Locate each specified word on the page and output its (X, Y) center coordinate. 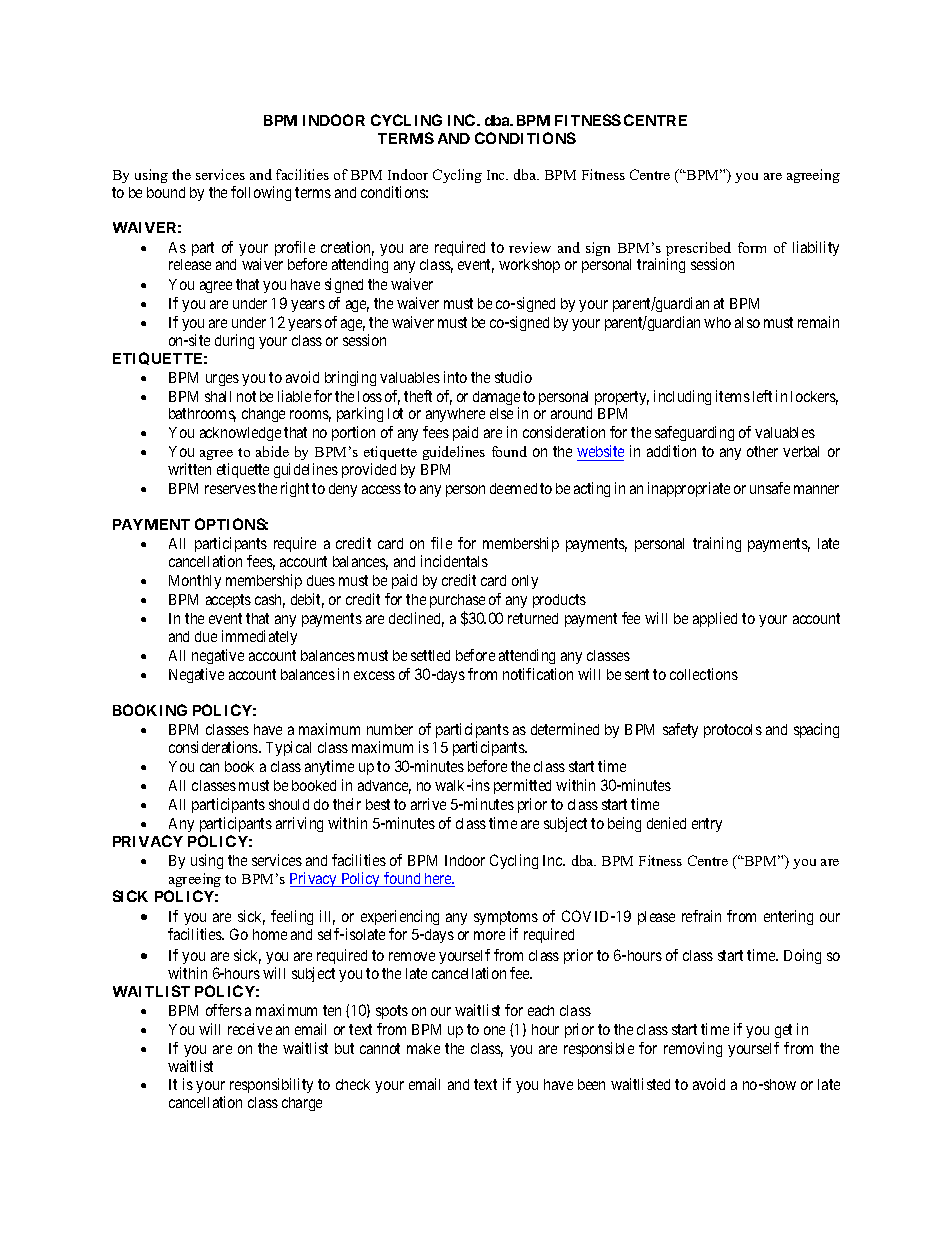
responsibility (271, 1085)
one (494, 1030)
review (530, 247)
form (752, 247)
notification (538, 674)
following (261, 193)
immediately (259, 637)
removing (693, 1049)
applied (715, 619)
